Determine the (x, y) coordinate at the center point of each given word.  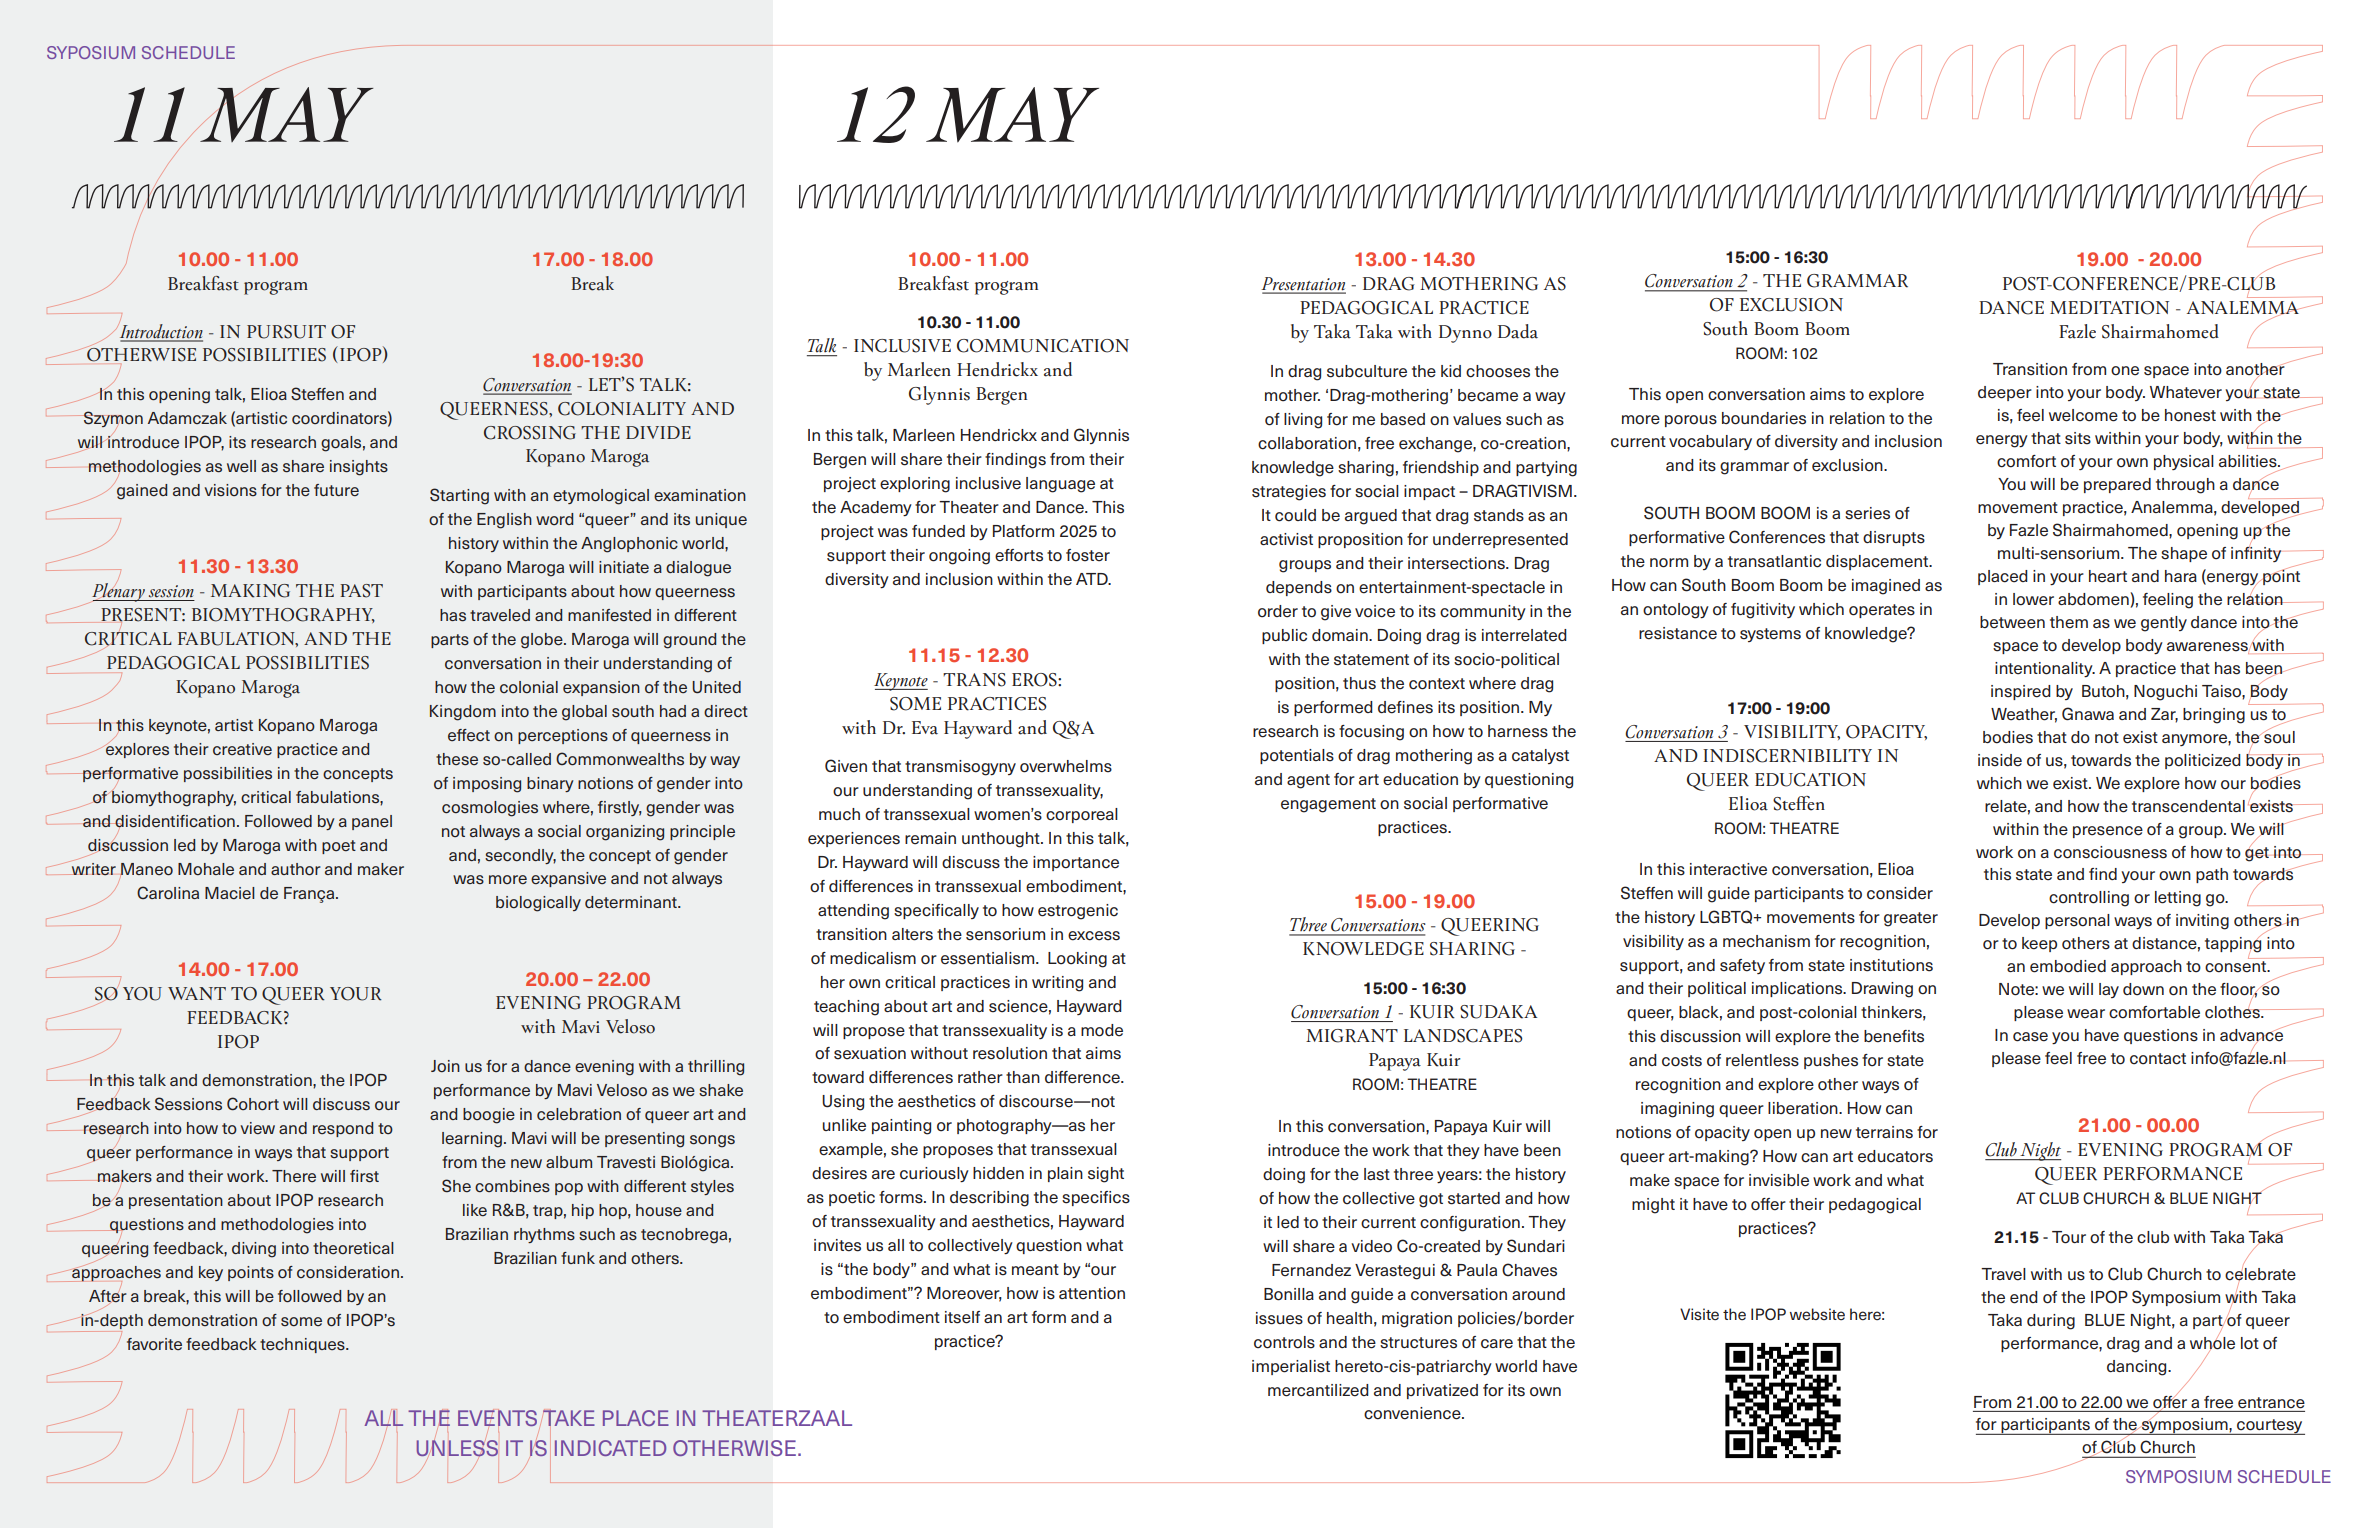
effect (469, 735)
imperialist (1291, 1367)
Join (445, 1066)
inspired (2021, 692)
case (2030, 1037)
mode (1102, 1030)
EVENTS (499, 1419)
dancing (2138, 1368)
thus (1359, 683)
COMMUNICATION (1043, 346)
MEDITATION (2109, 308)
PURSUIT (286, 332)
